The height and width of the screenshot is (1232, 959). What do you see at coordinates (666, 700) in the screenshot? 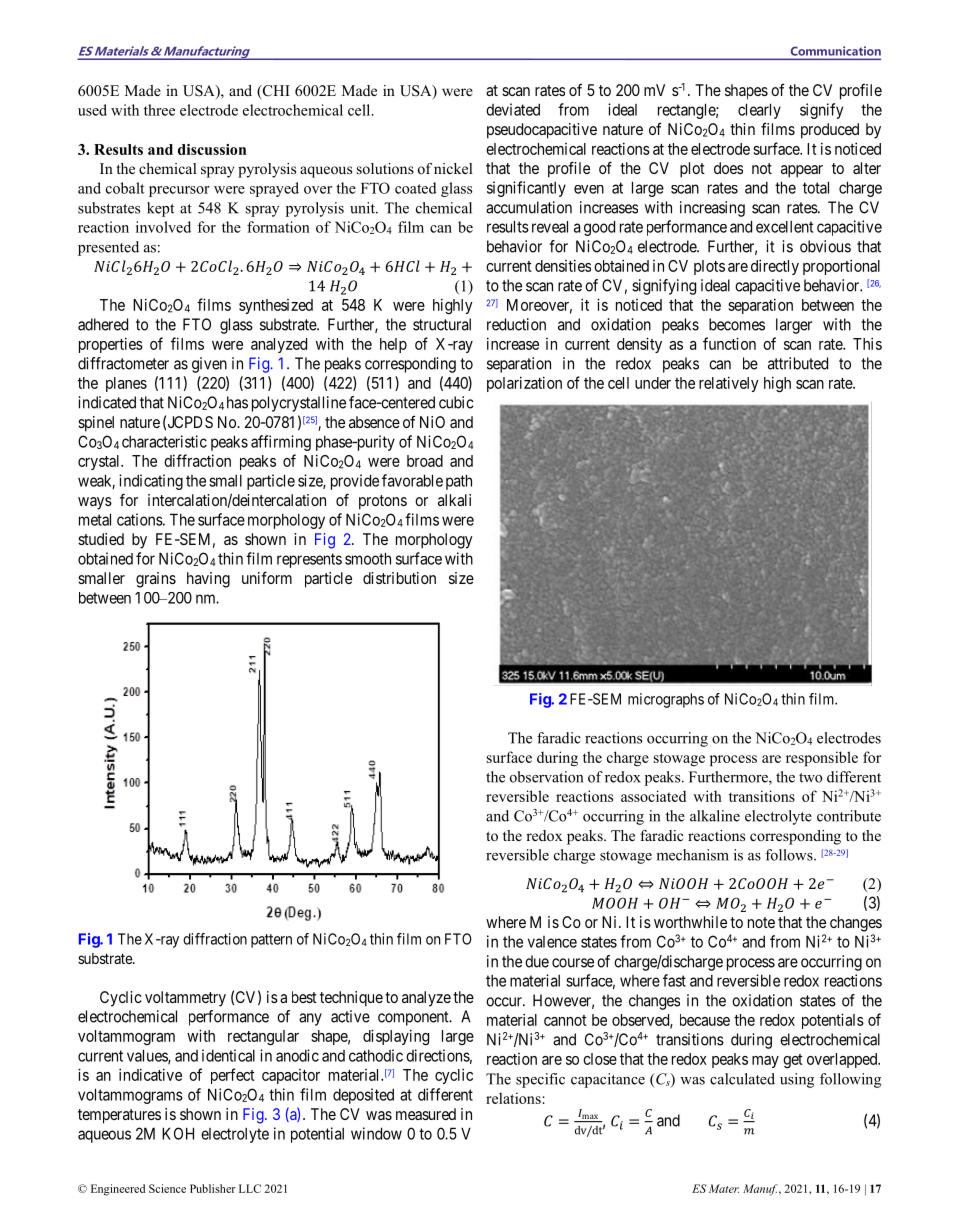
I see `micrographs` at bounding box center [666, 700].
